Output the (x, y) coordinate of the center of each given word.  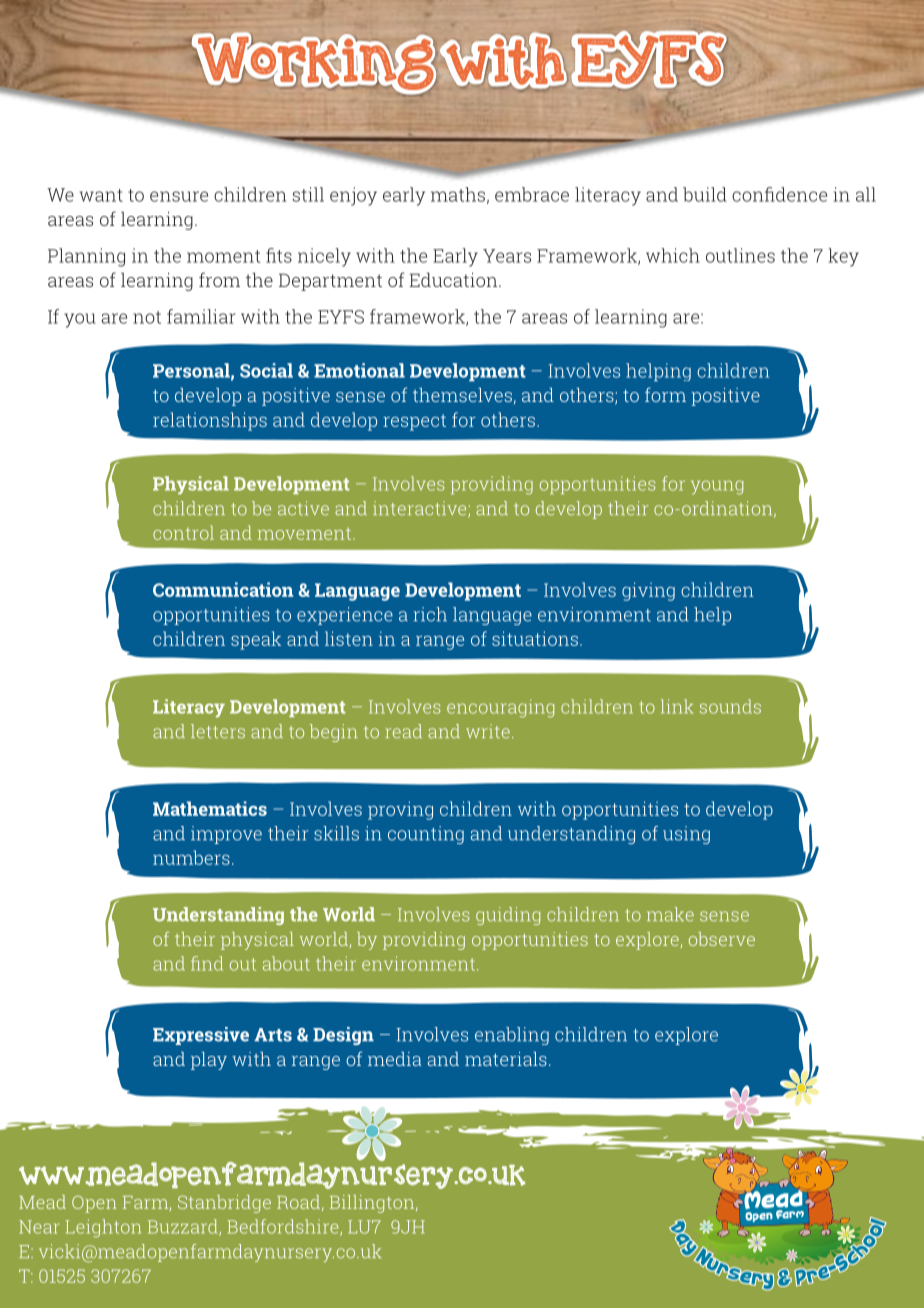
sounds (730, 706)
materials (506, 1059)
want (101, 195)
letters (218, 731)
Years (507, 256)
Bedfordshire (284, 1227)
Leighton (103, 1228)
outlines (740, 255)
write (488, 731)
